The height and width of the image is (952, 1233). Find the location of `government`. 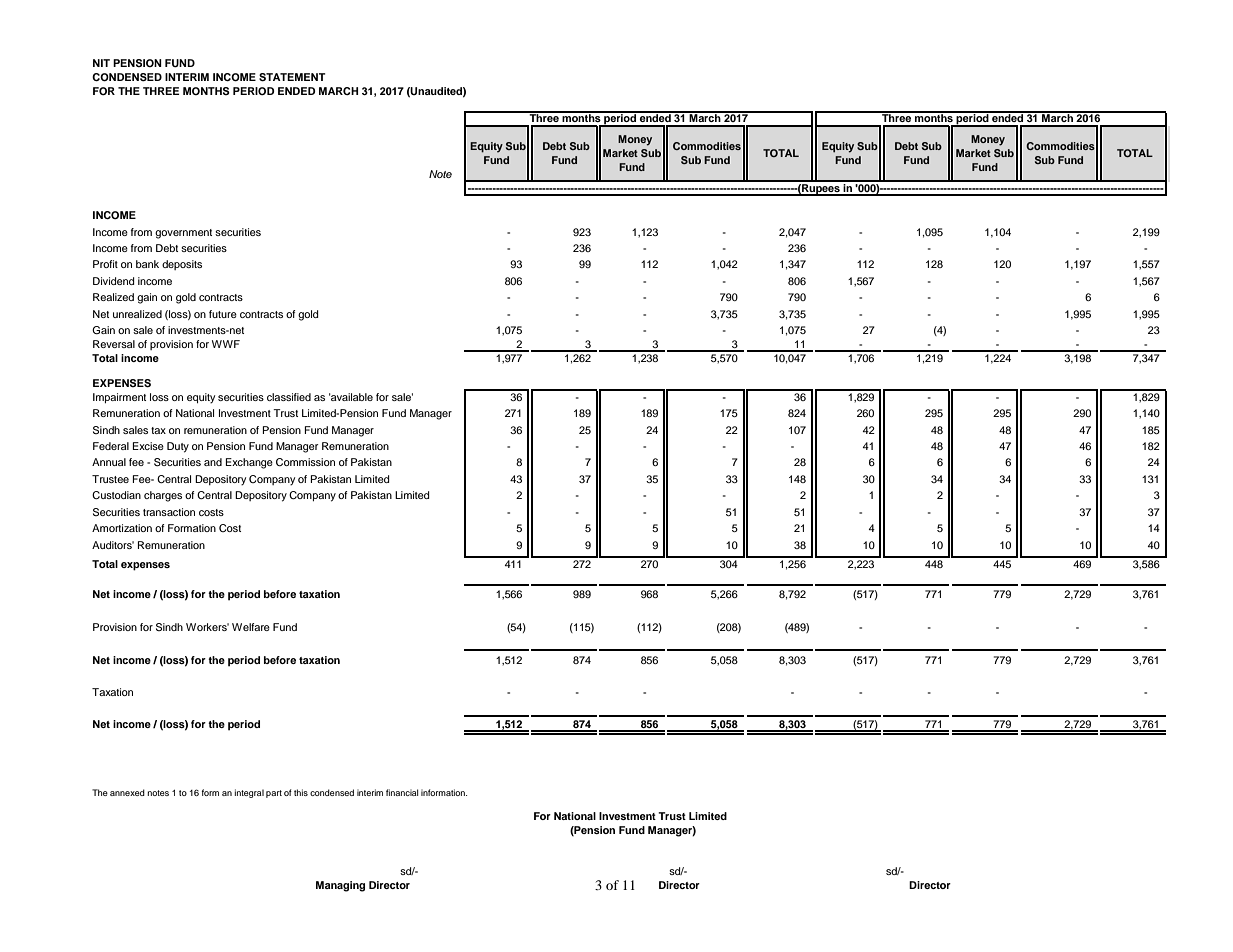

government is located at coordinates (183, 234).
